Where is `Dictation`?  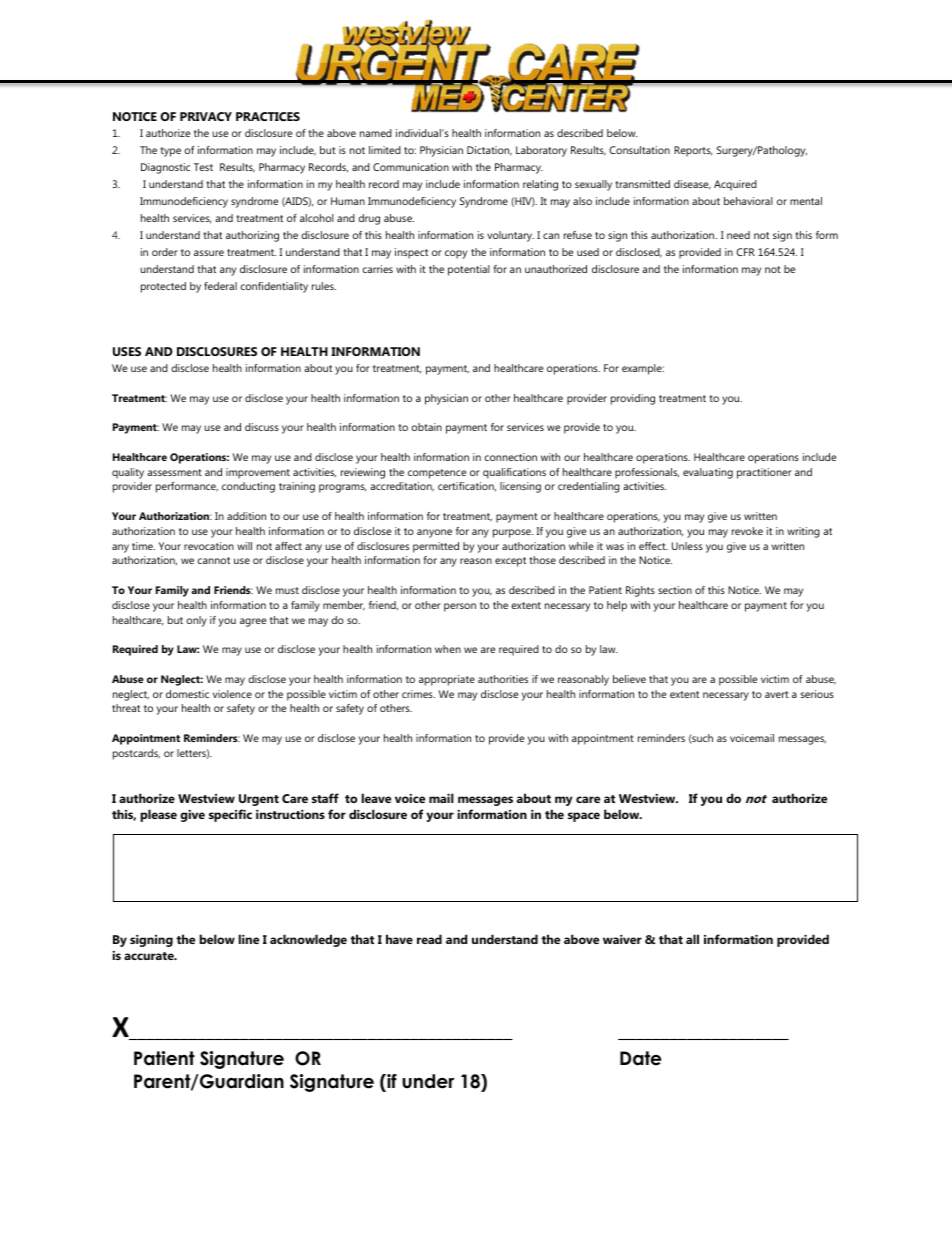 Dictation is located at coordinates (489, 151).
